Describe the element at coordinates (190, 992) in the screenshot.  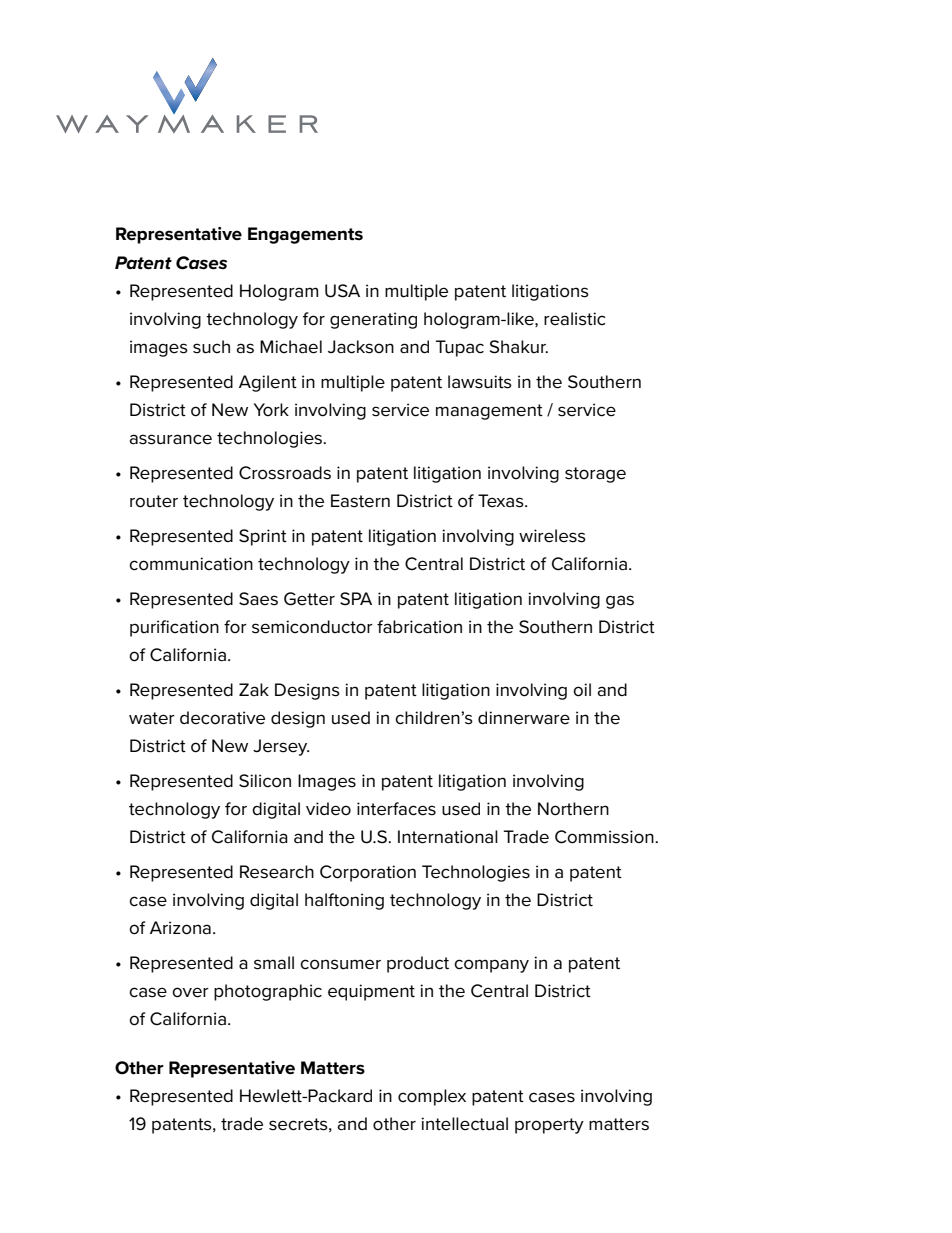
I see `over` at that location.
